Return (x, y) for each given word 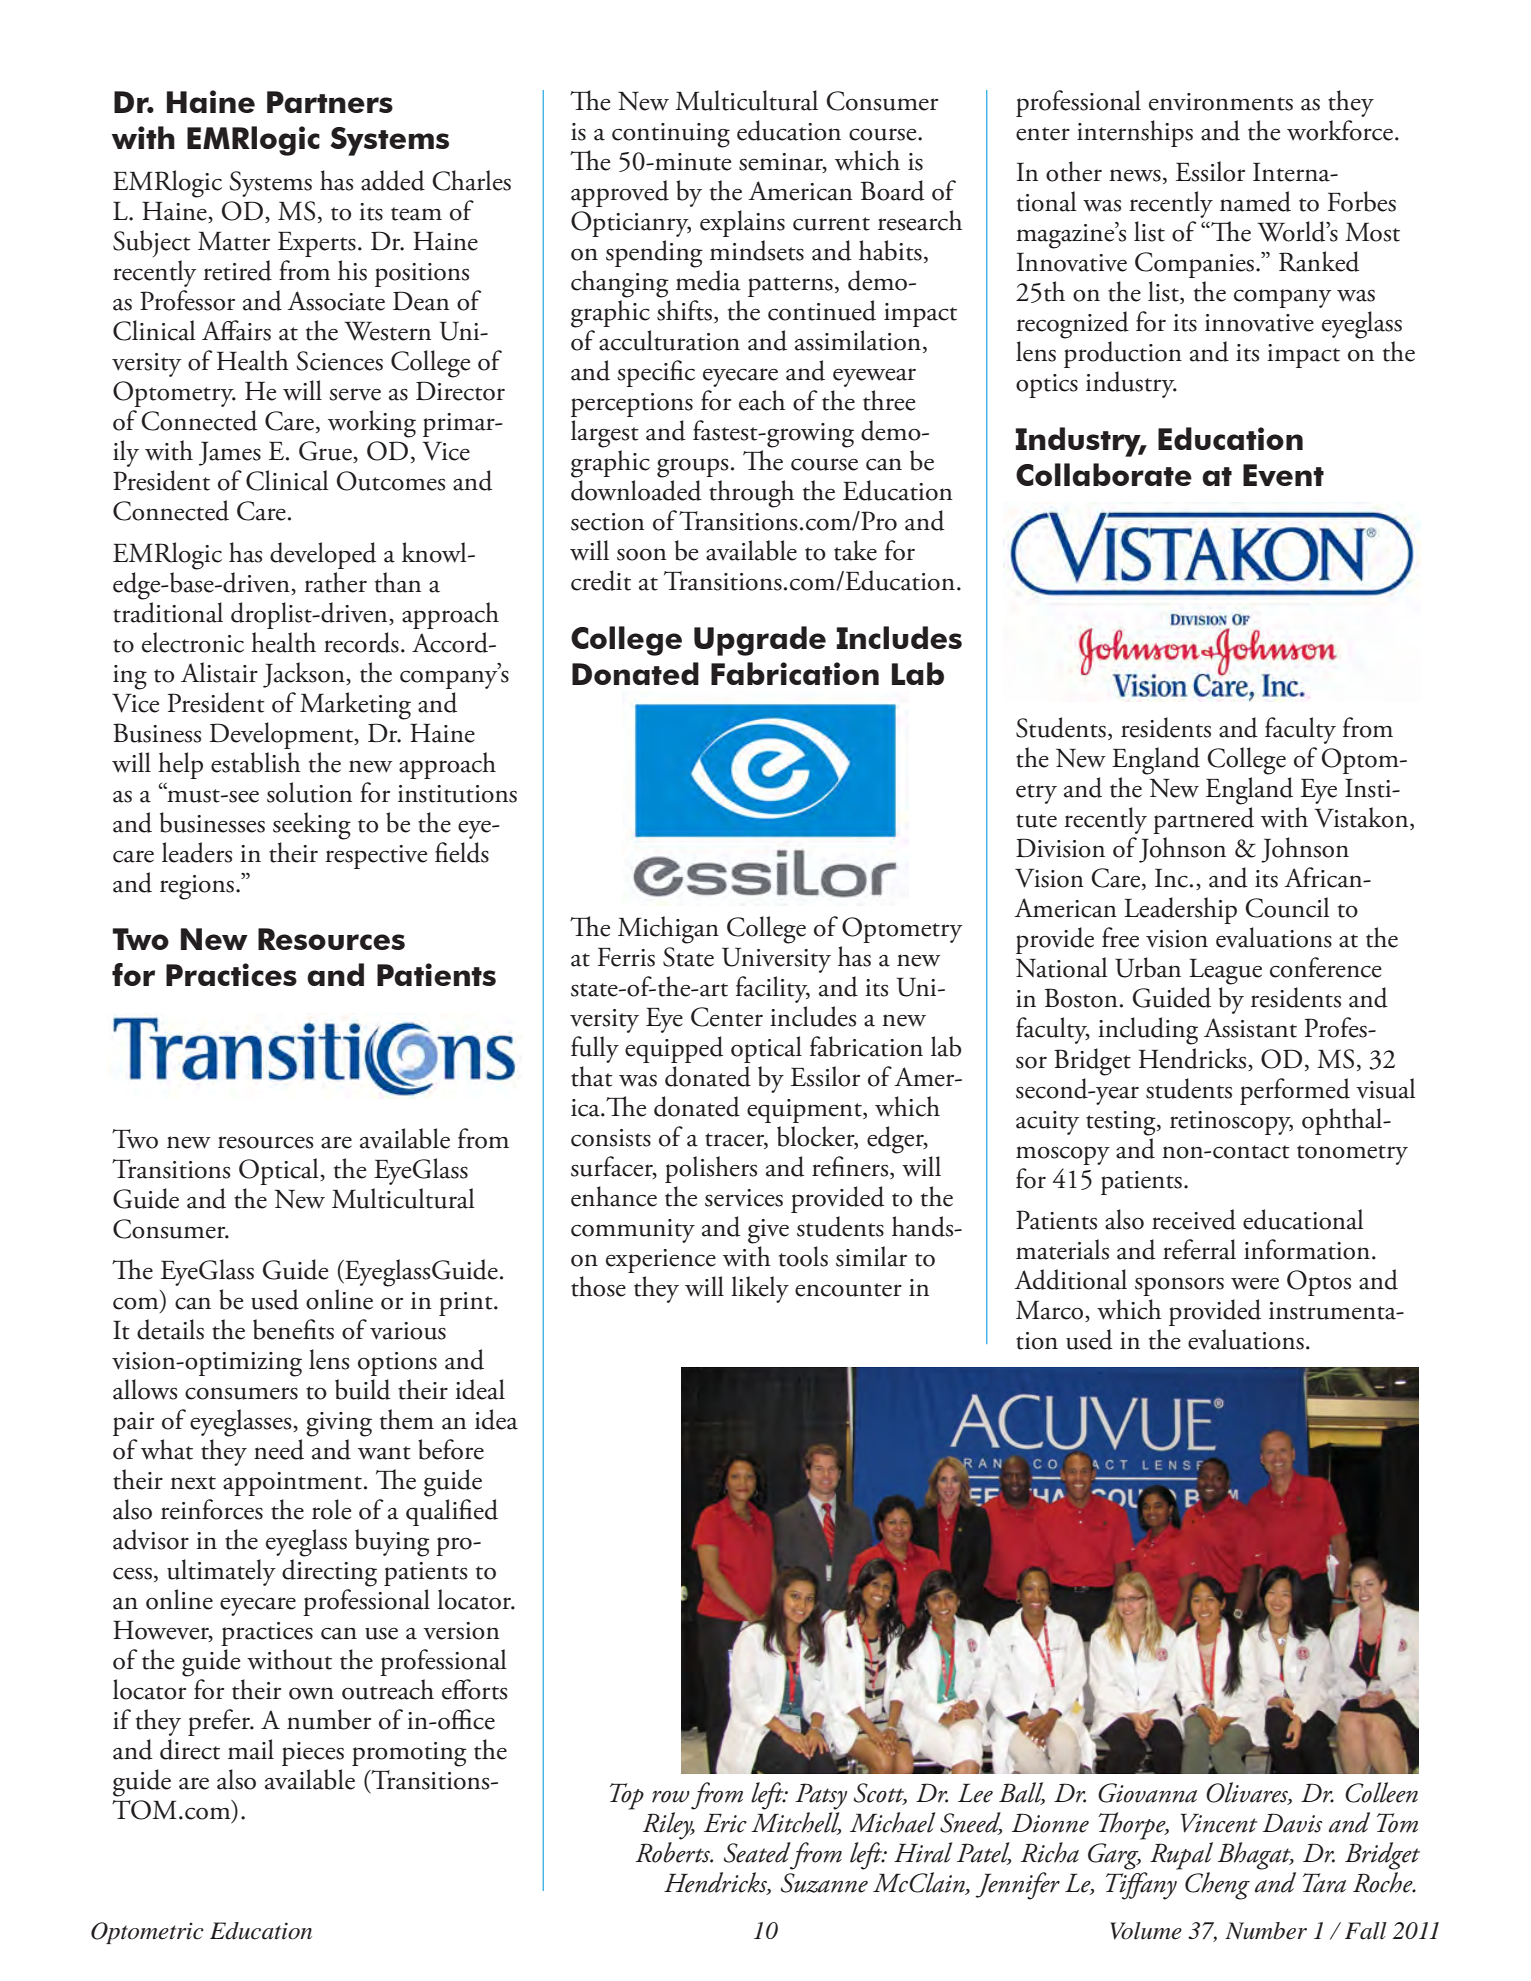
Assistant (1250, 1028)
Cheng (1217, 1886)
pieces (313, 1754)
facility (773, 989)
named (1255, 201)
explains (742, 223)
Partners (330, 102)
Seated (757, 1852)
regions (197, 887)
